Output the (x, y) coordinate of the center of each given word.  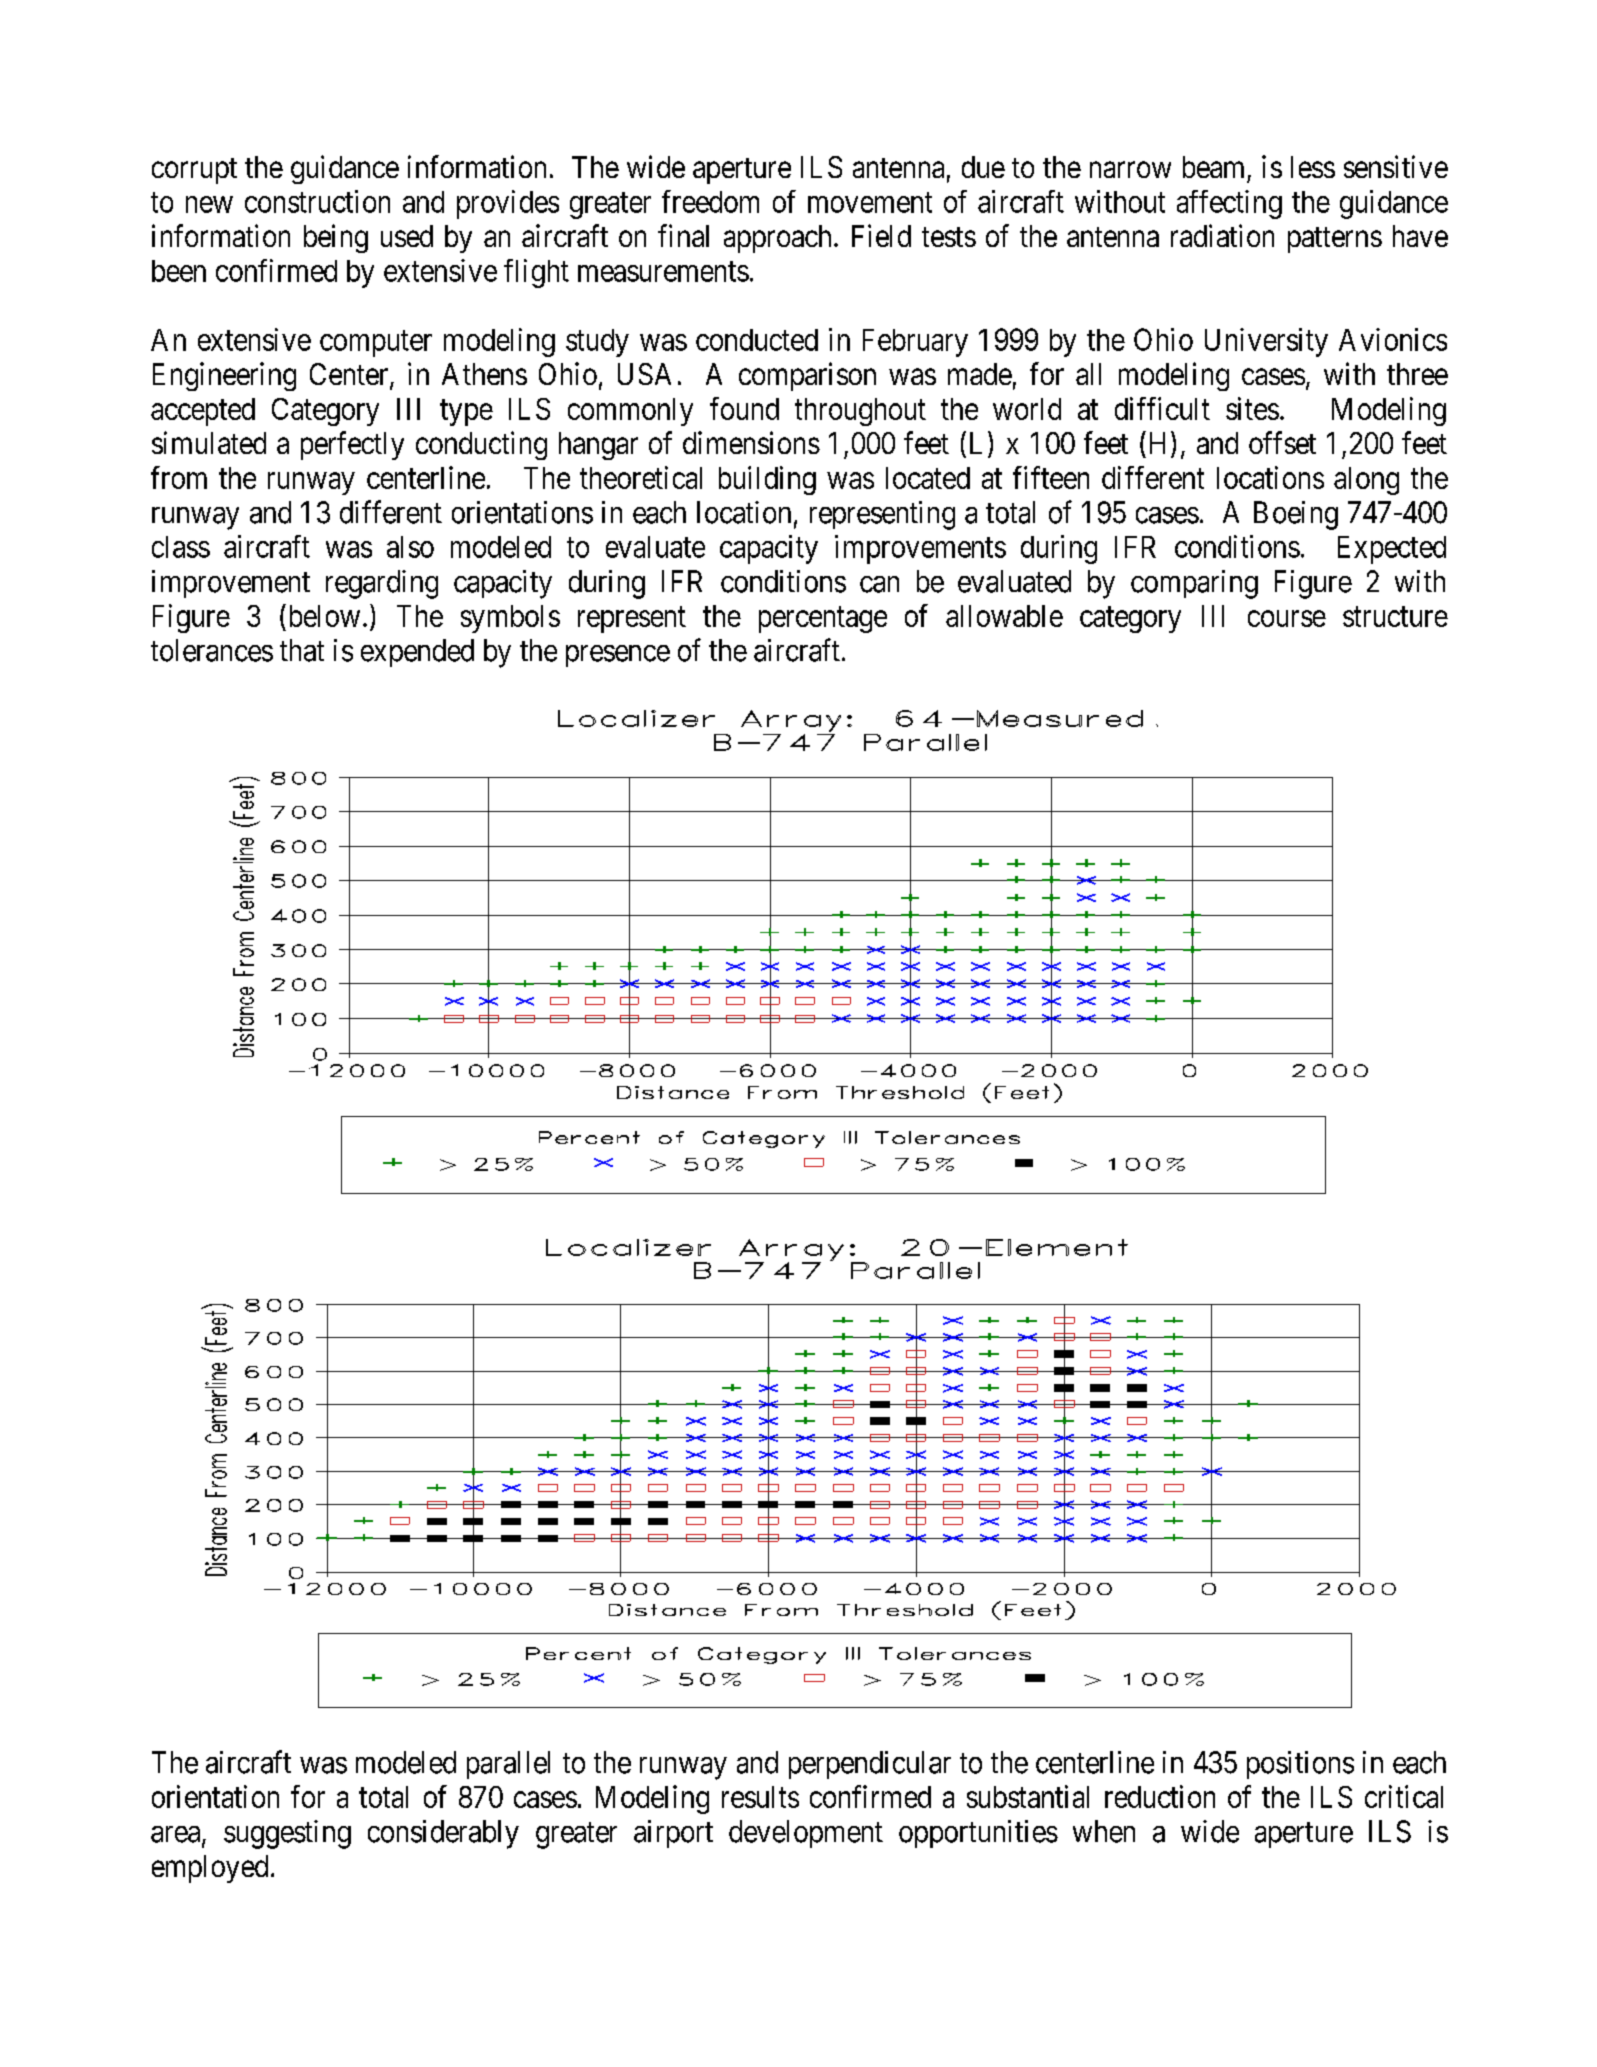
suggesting (287, 1834)
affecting (1229, 204)
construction (317, 201)
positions (1300, 1765)
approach (777, 239)
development (806, 1834)
